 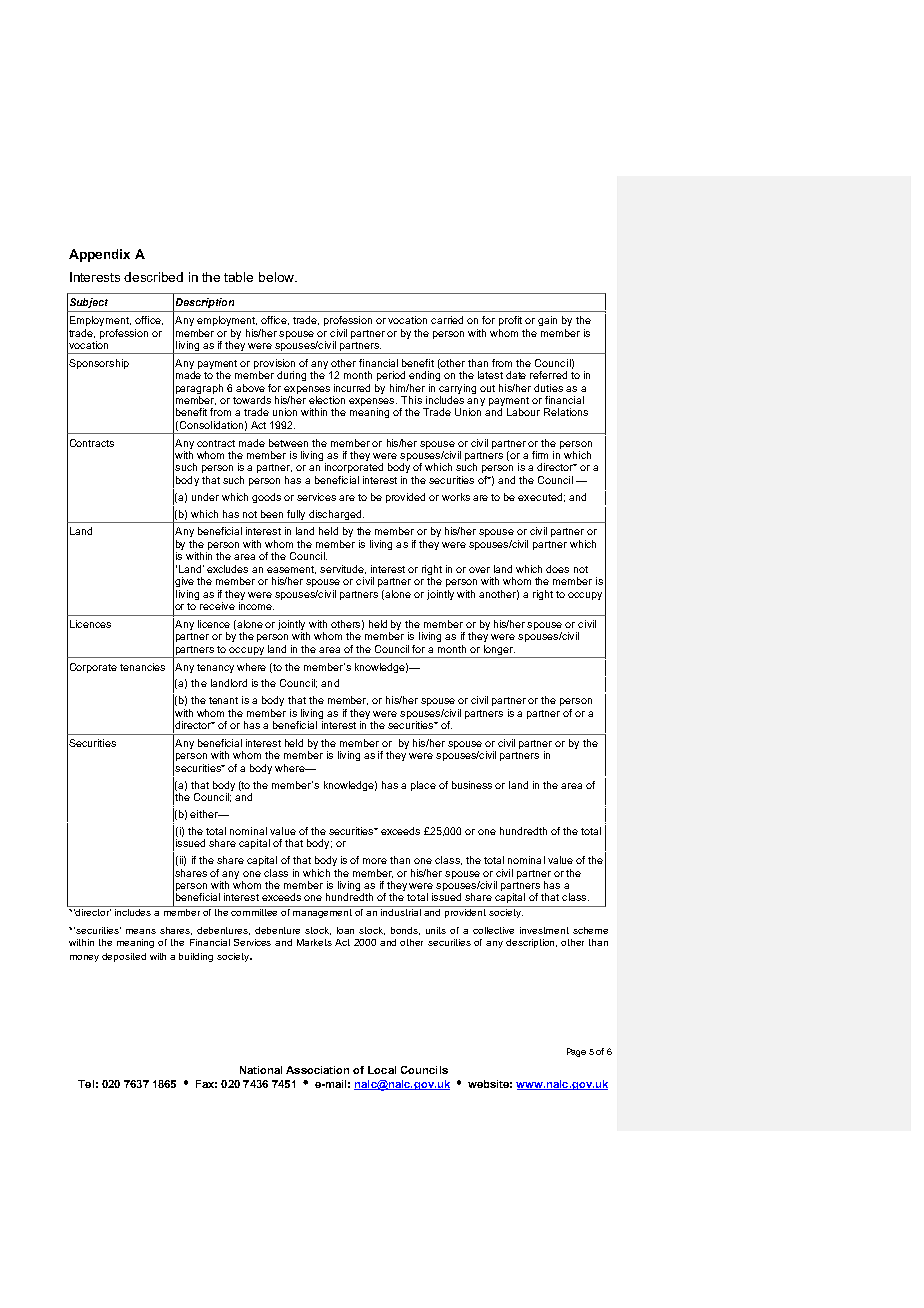 I want to click on Tel, so click(x=86, y=1084).
